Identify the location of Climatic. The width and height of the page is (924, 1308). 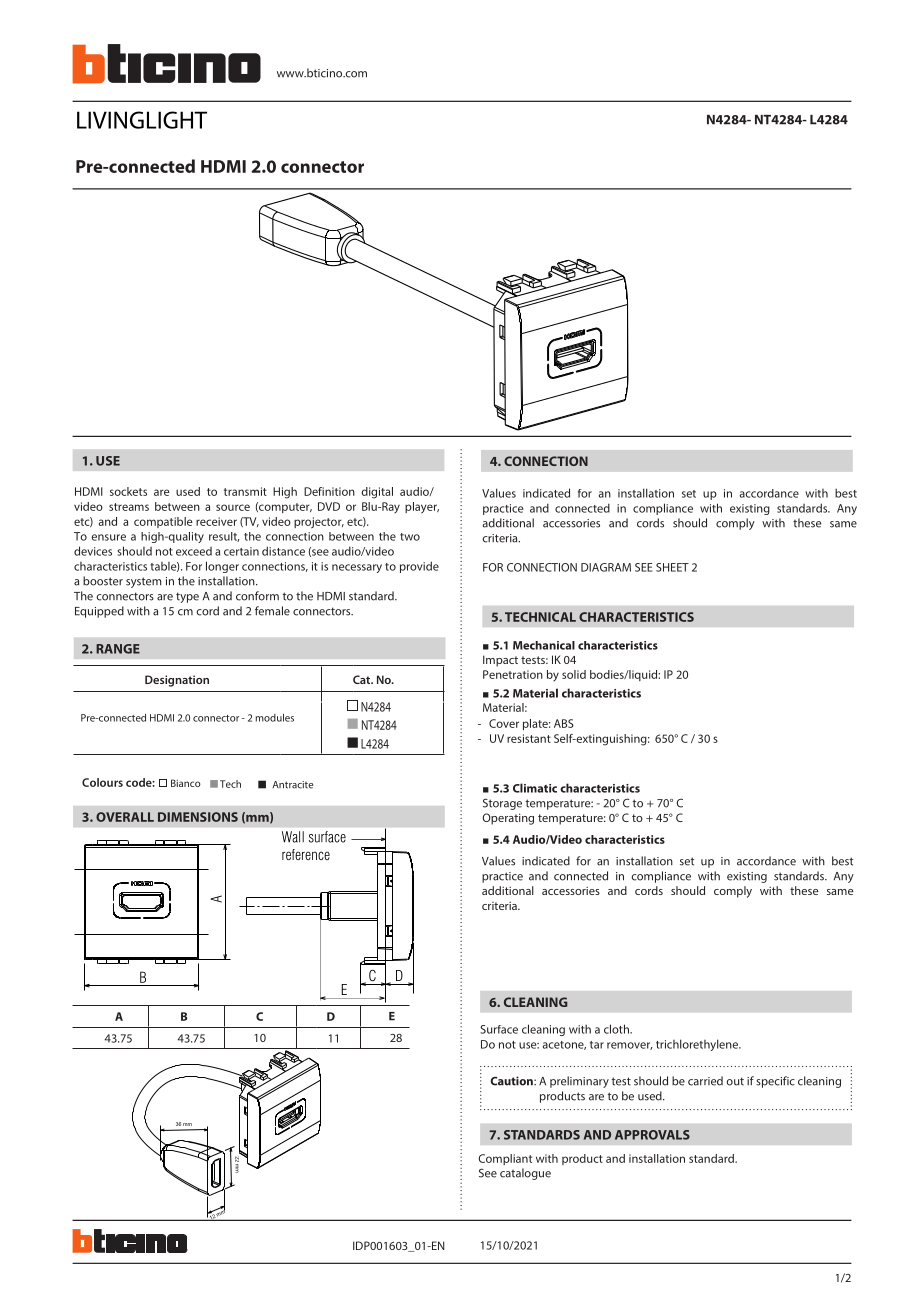
(535, 788).
